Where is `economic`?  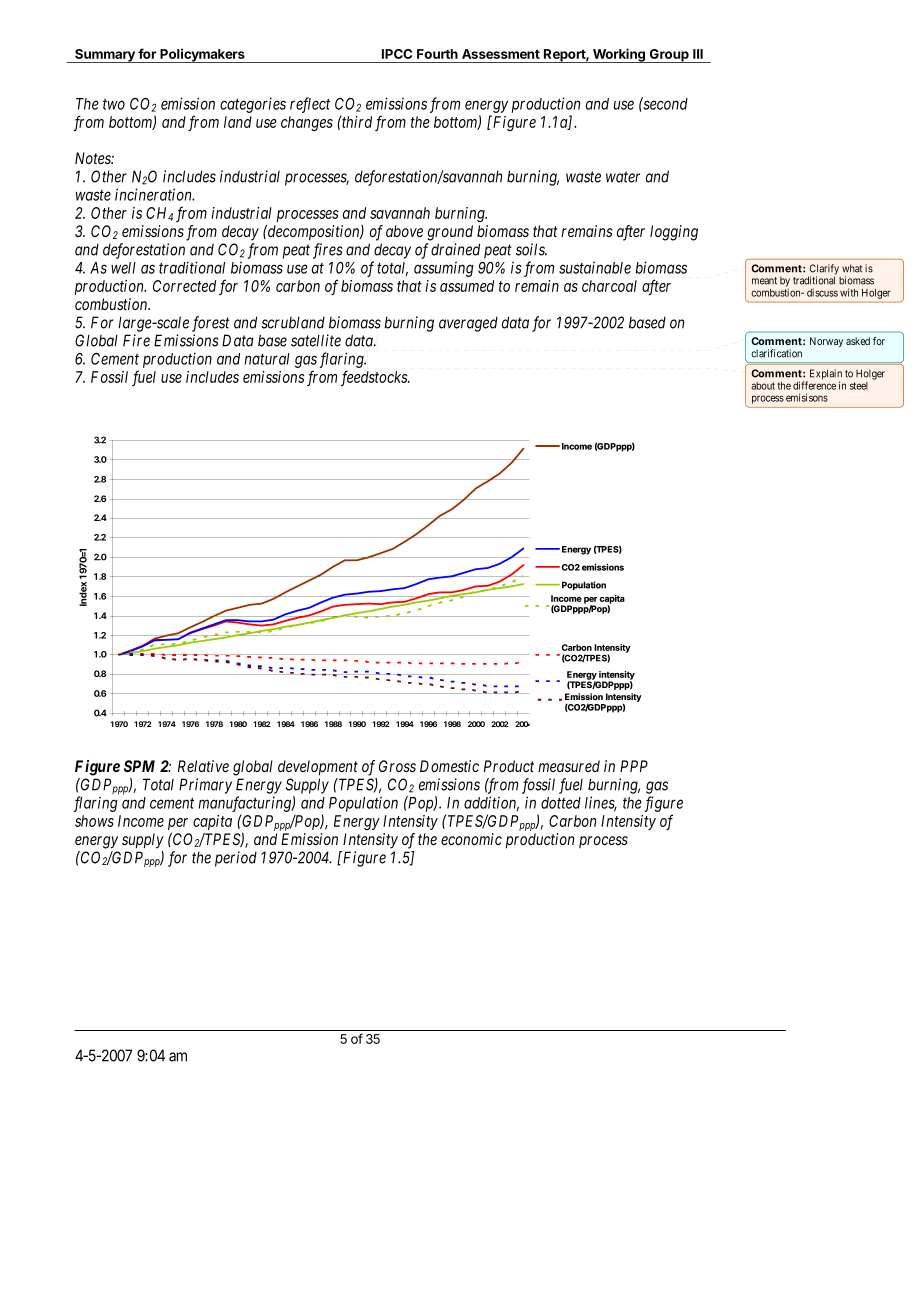
economic is located at coordinates (471, 839).
